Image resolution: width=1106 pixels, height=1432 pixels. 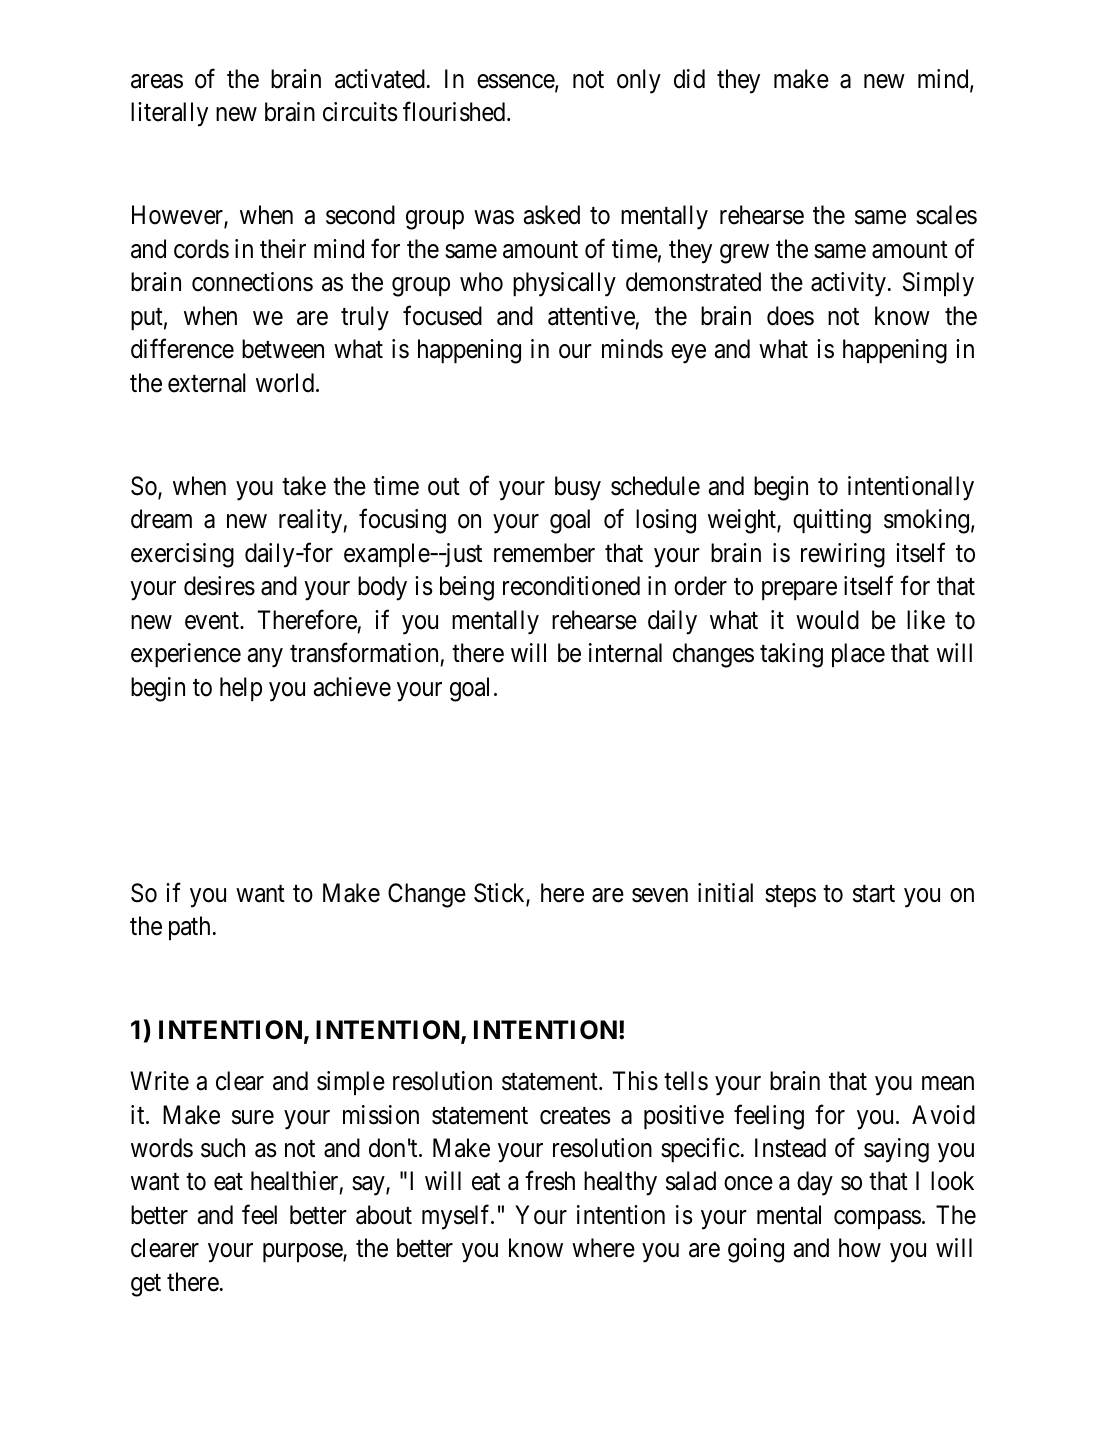 What do you see at coordinates (660, 895) in the document?
I see `seven` at bounding box center [660, 895].
